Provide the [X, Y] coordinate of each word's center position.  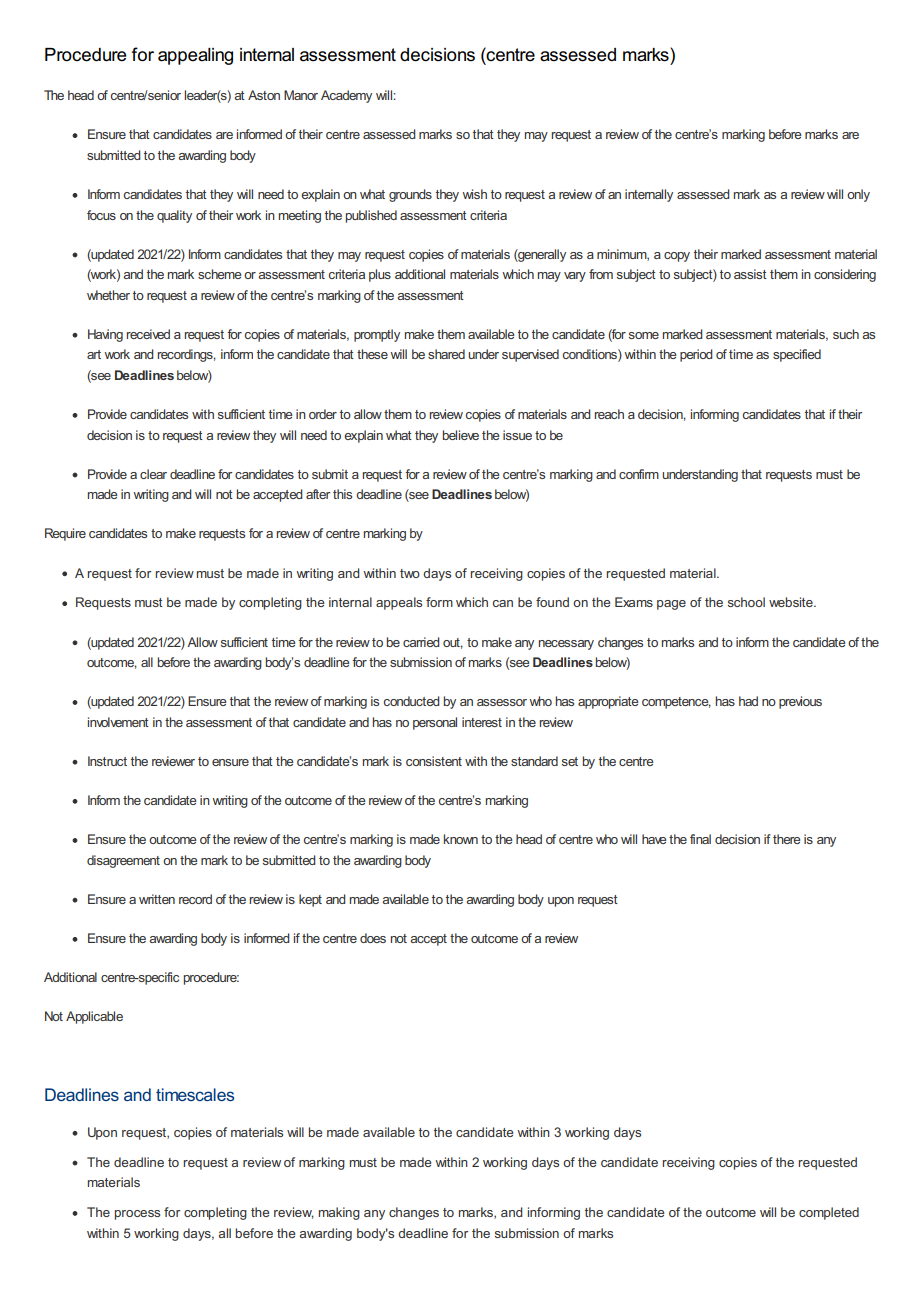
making [339, 1213]
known [461, 839]
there [786, 839]
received [148, 334]
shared [446, 354]
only [858, 195]
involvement [118, 722]
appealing [195, 56]
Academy [346, 96]
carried [421, 642]
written [157, 899]
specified [797, 355]
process [137, 1215]
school [746, 602]
